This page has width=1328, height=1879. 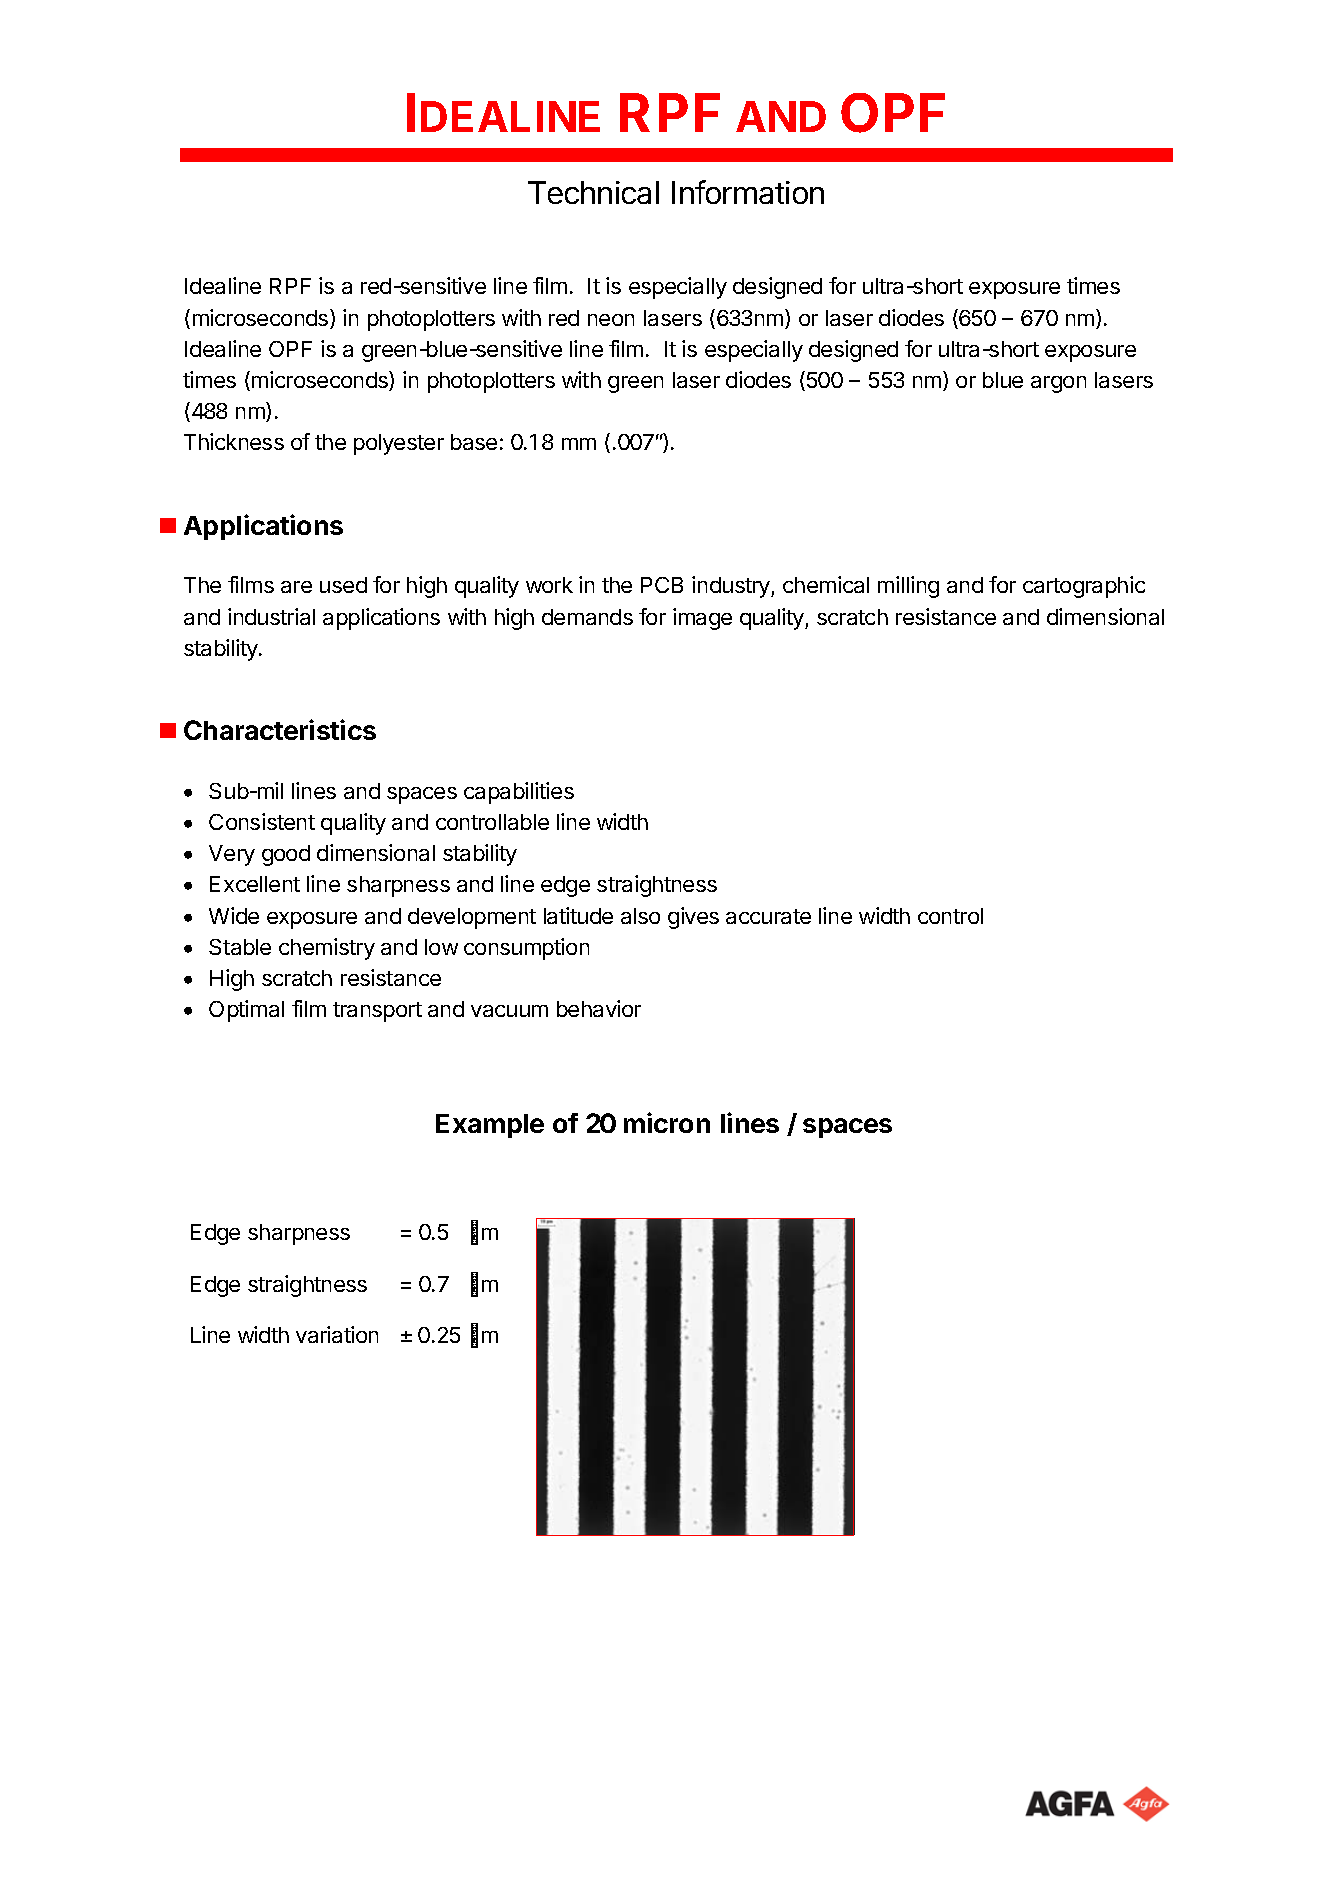 What do you see at coordinates (593, 192) in the page?
I see `Technical` at bounding box center [593, 192].
